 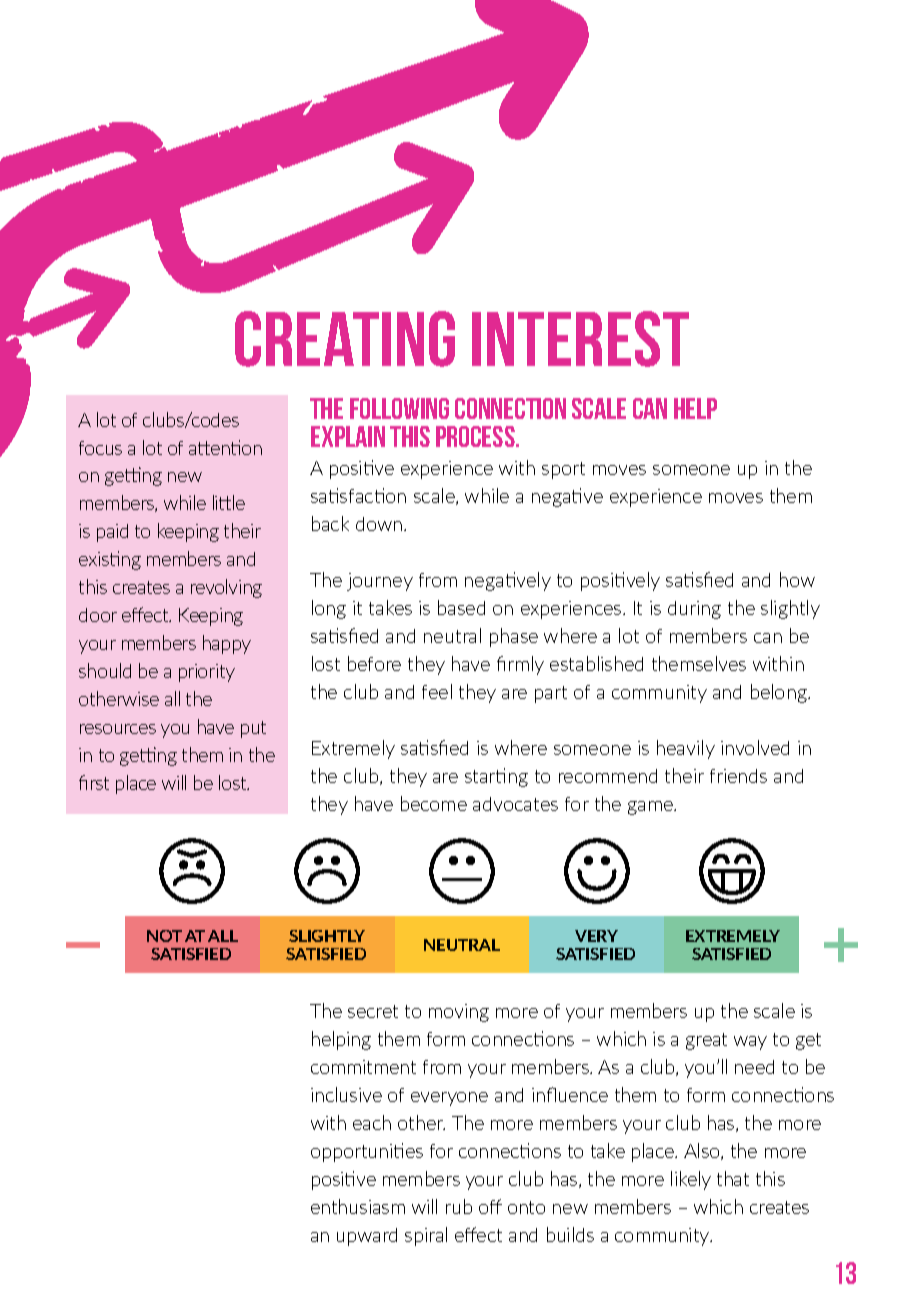 I want to click on NOT, so click(x=164, y=936).
